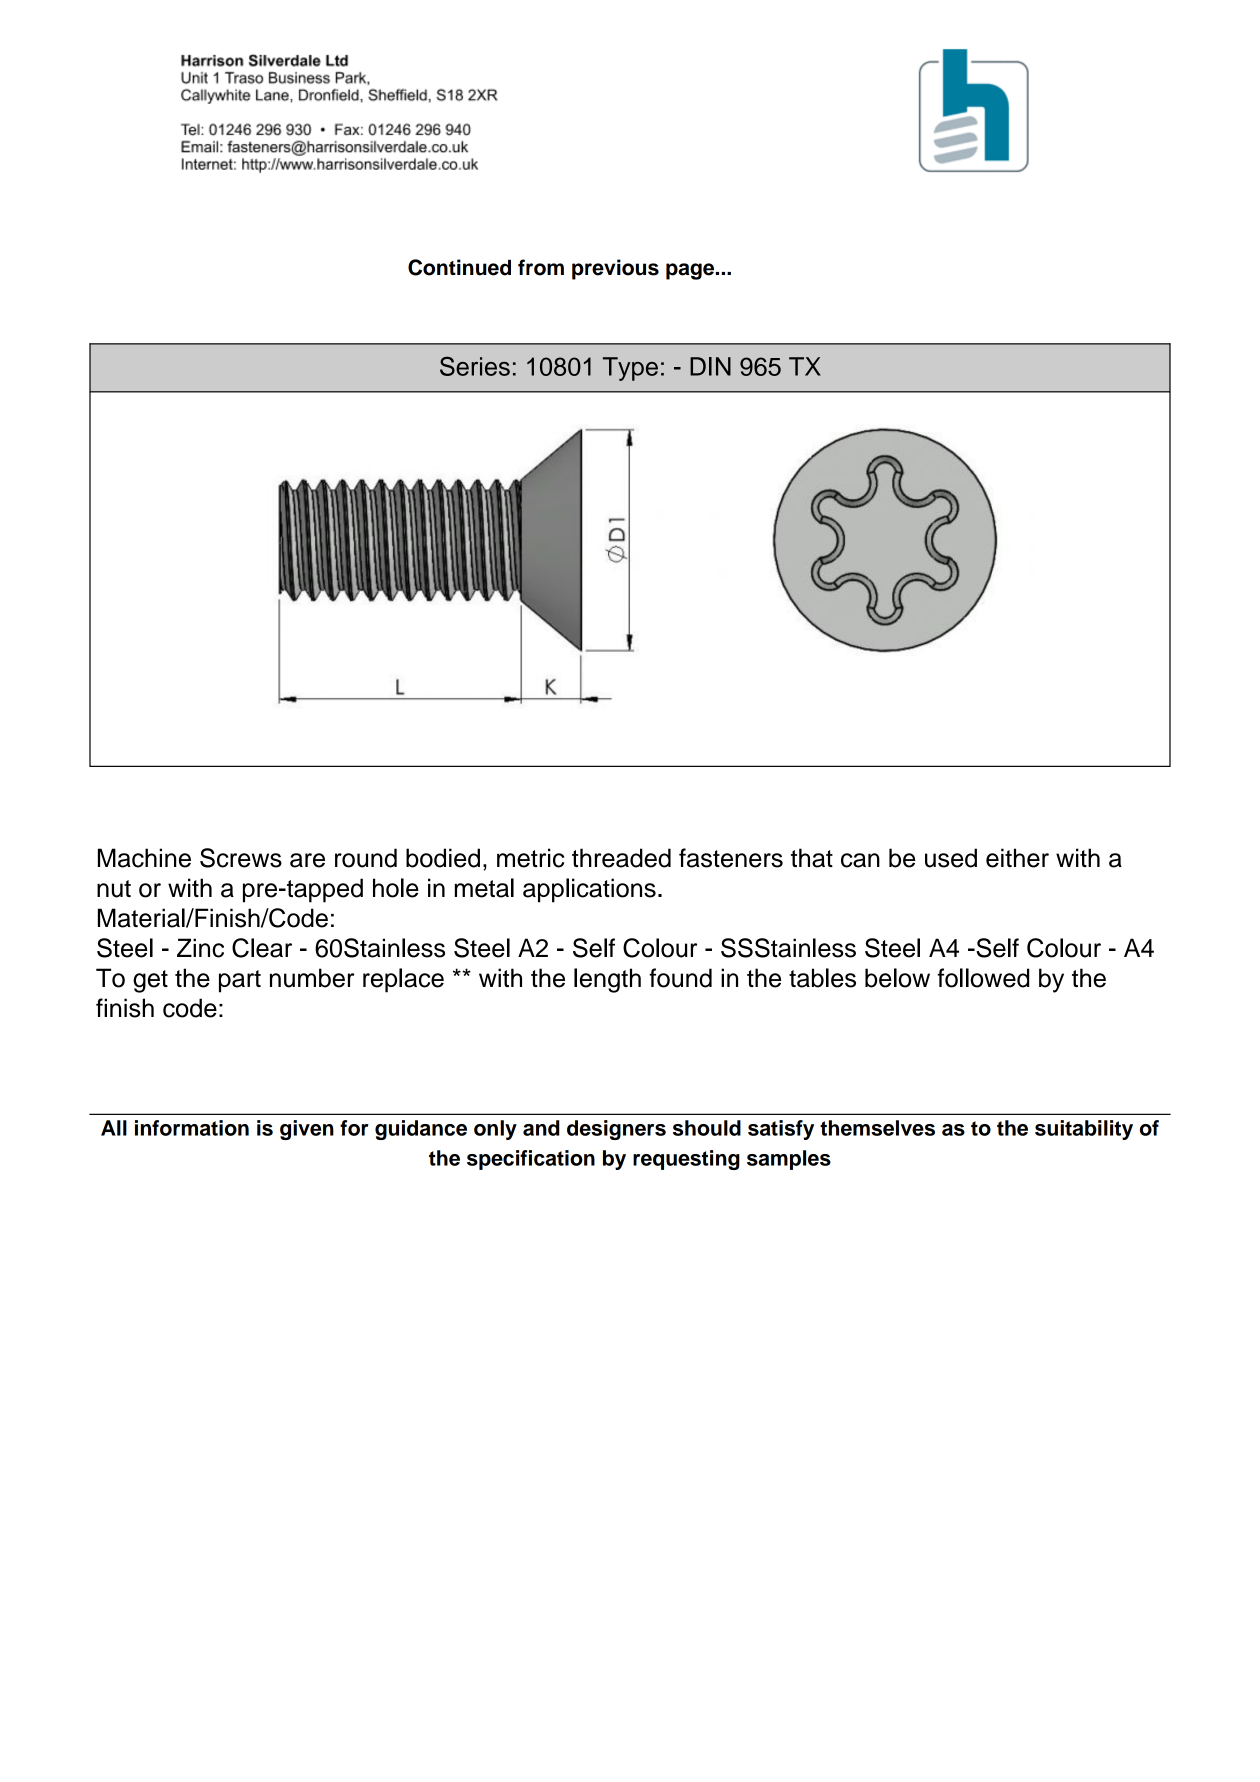  Describe the element at coordinates (691, 271) in the screenshot. I see `page` at that location.
